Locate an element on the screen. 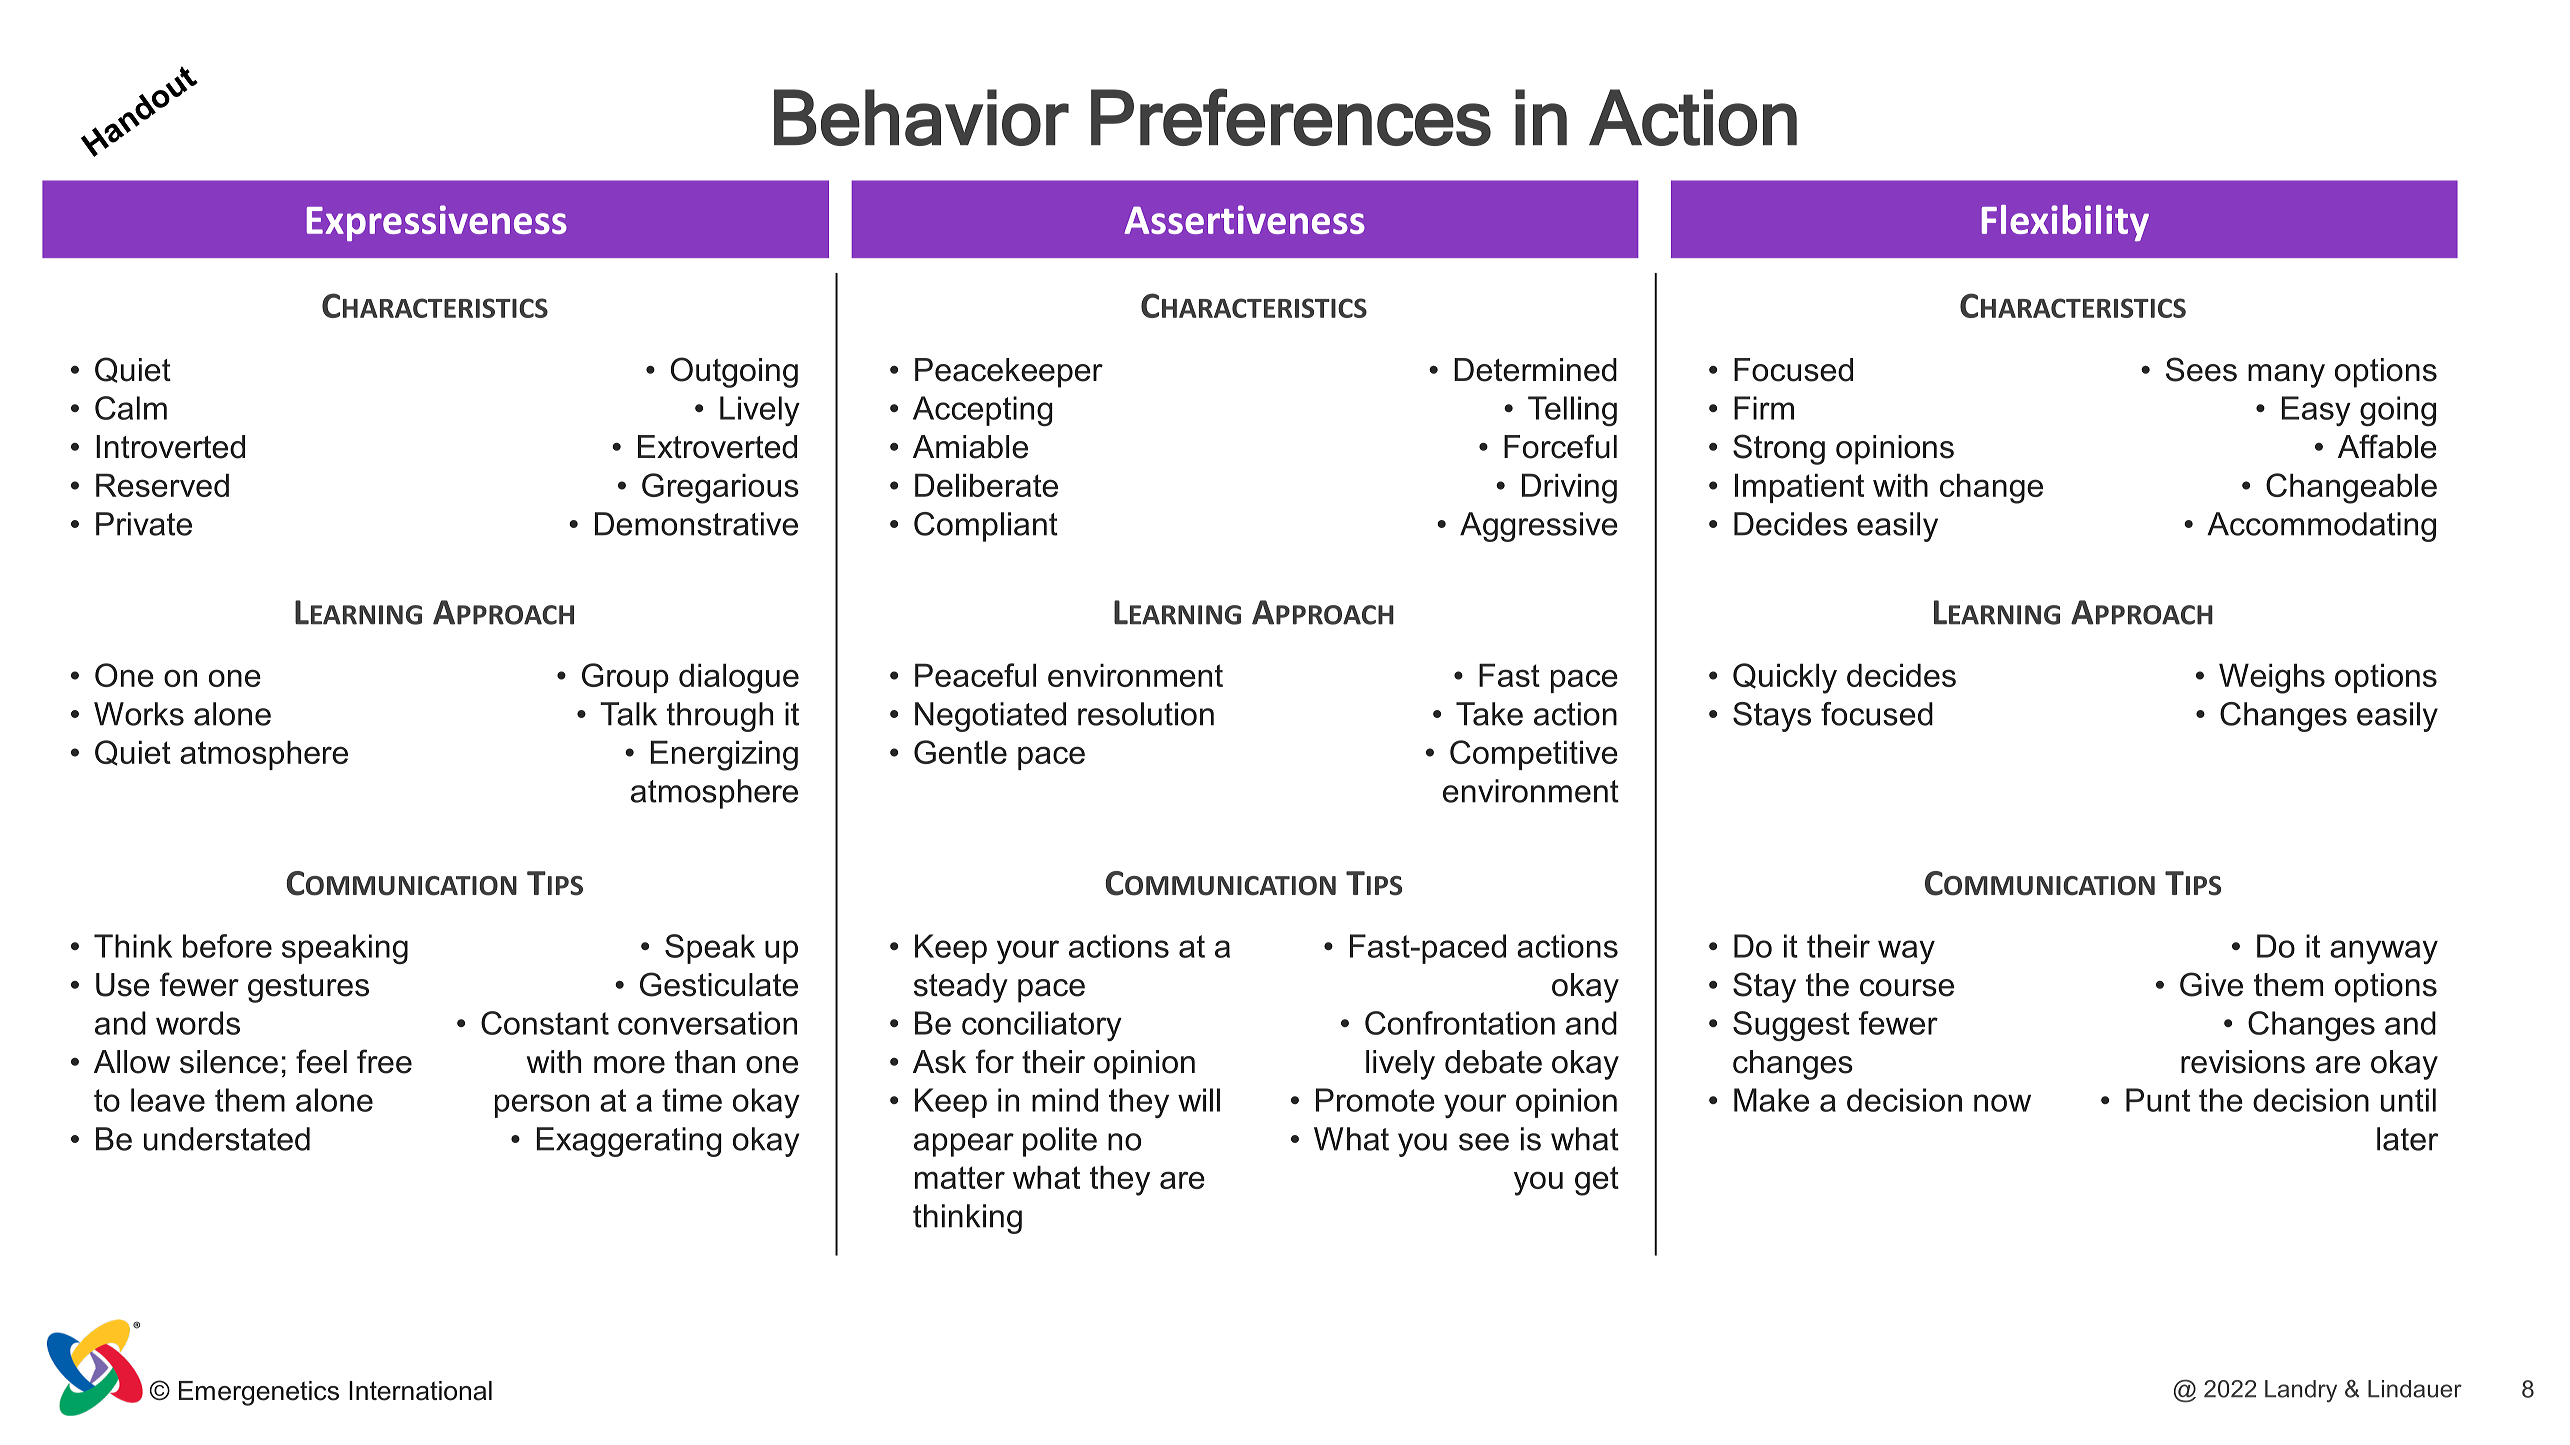 The height and width of the screenshot is (1445, 2570). Flexibility is located at coordinates (2065, 223).
